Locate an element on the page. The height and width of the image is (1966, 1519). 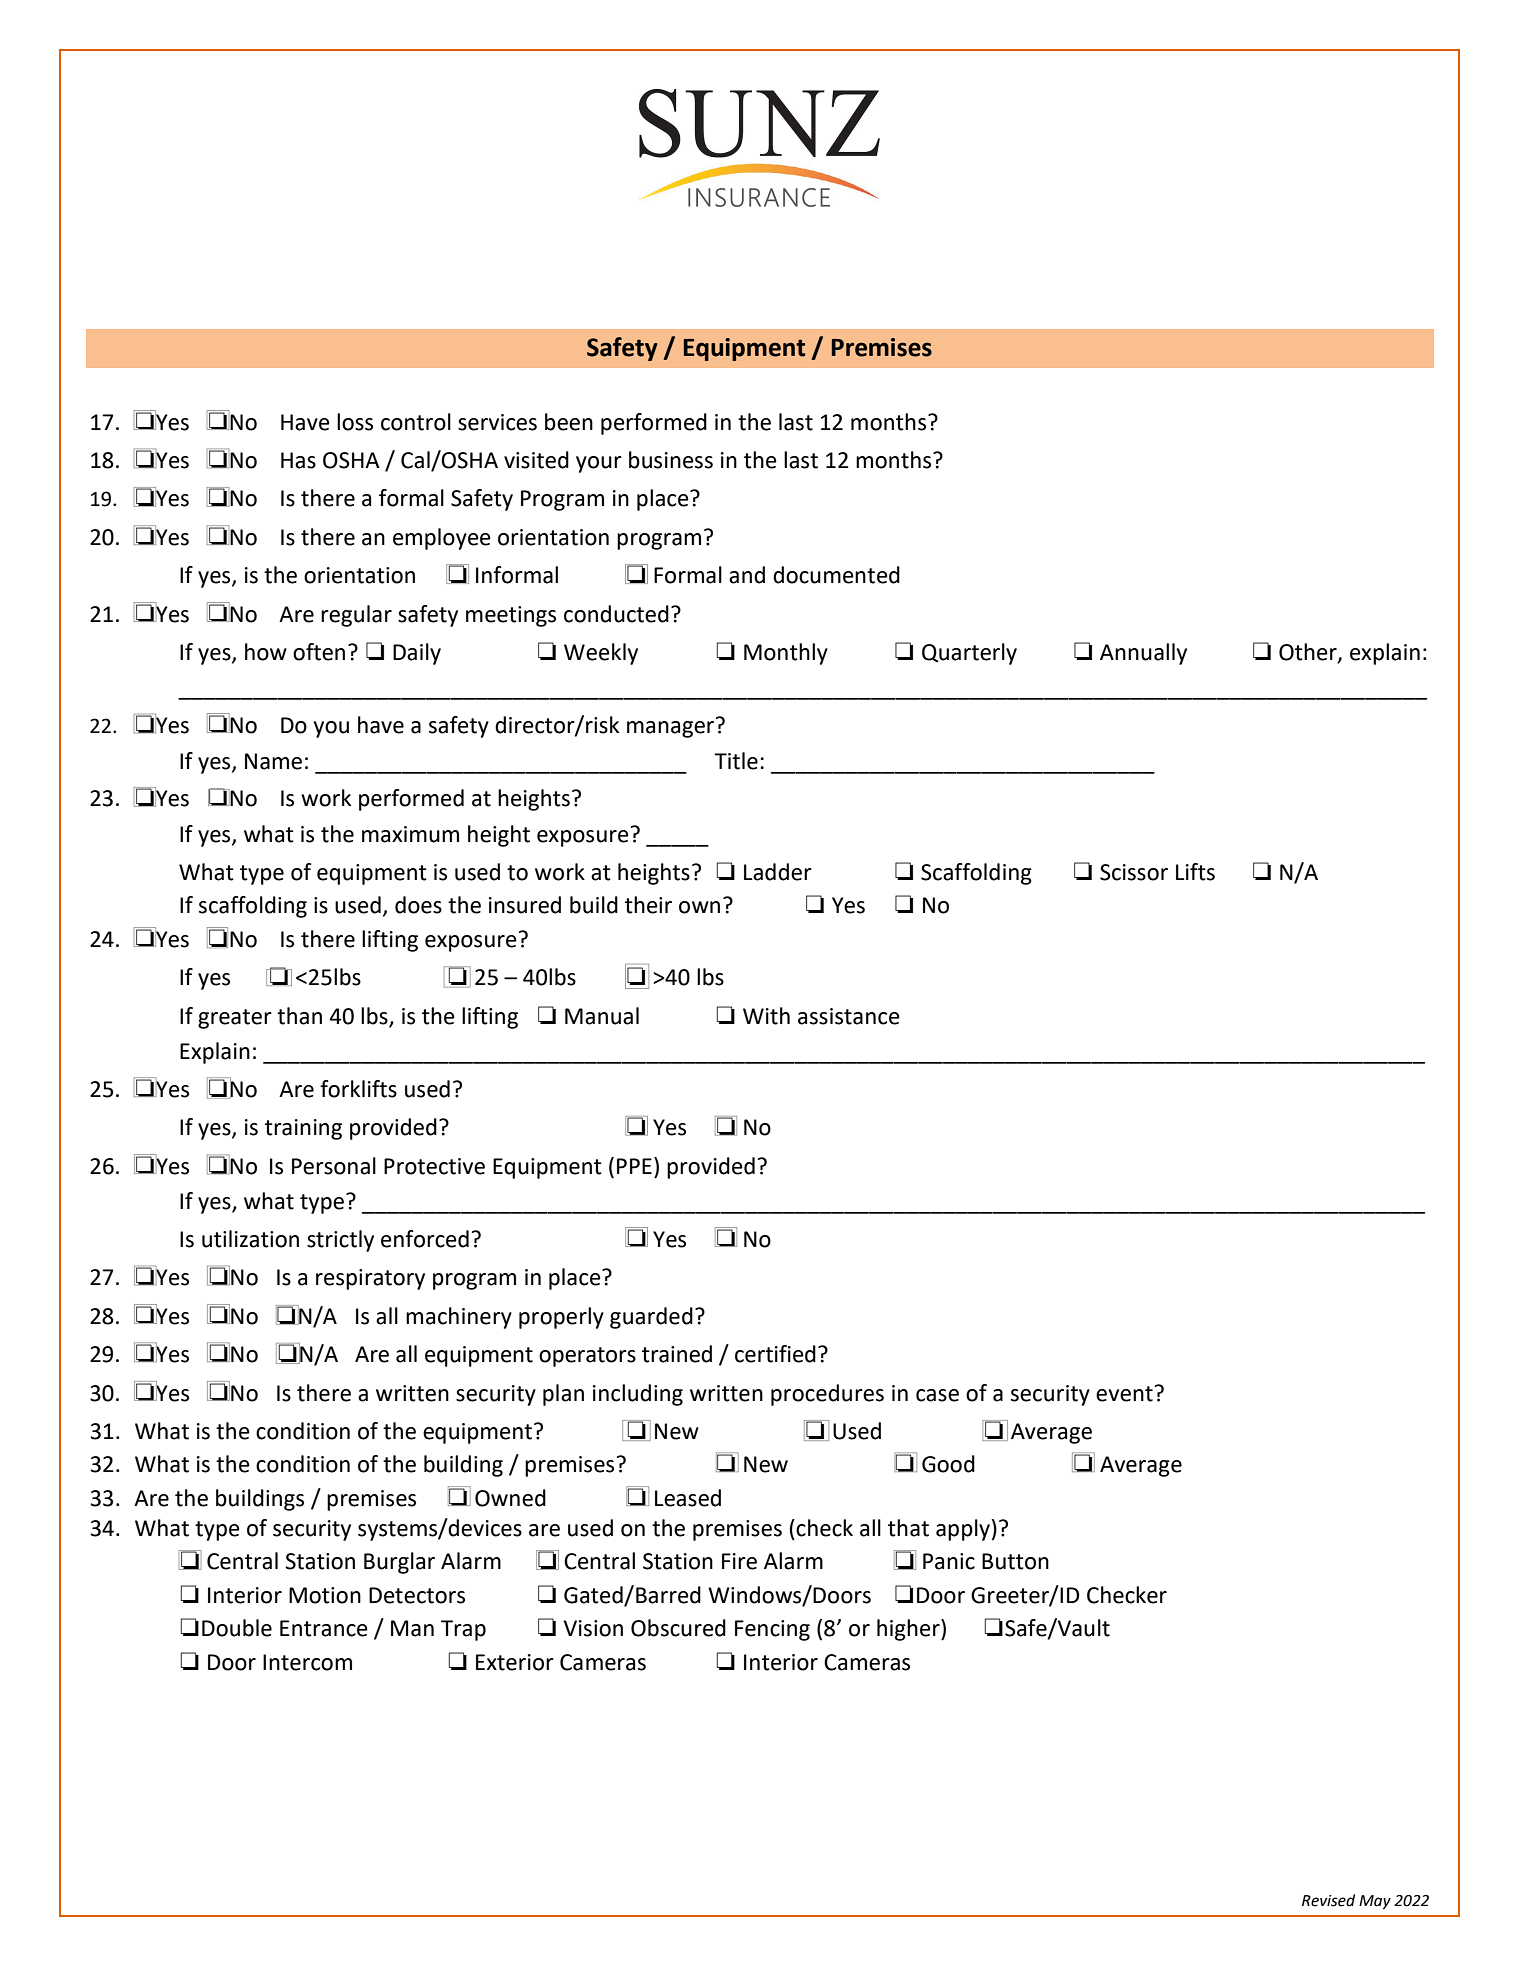
Other is located at coordinates (1309, 653).
